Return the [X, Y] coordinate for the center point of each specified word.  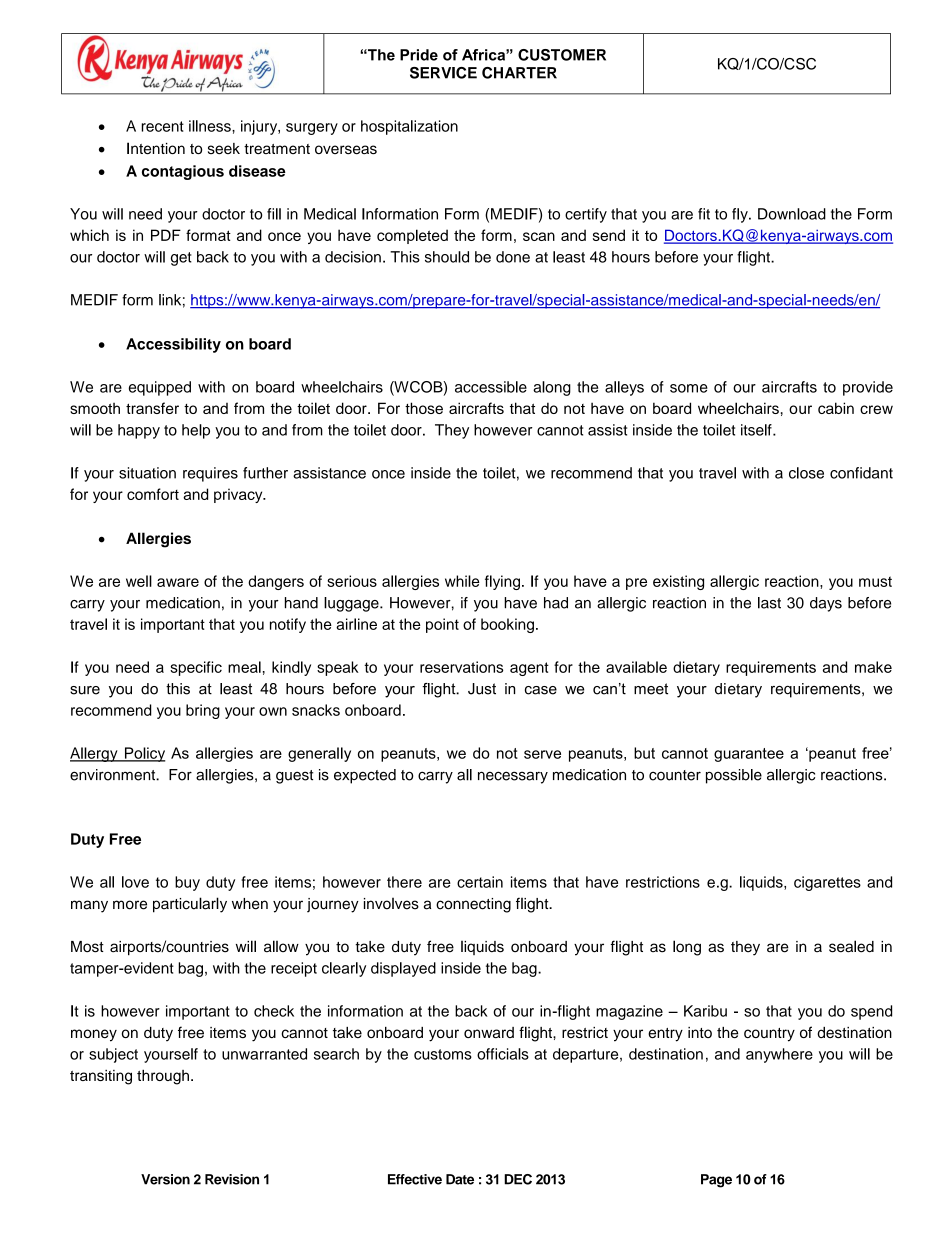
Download [792, 214]
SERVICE [443, 73]
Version [165, 1179]
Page [716, 1181]
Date [460, 1179]
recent [162, 126]
